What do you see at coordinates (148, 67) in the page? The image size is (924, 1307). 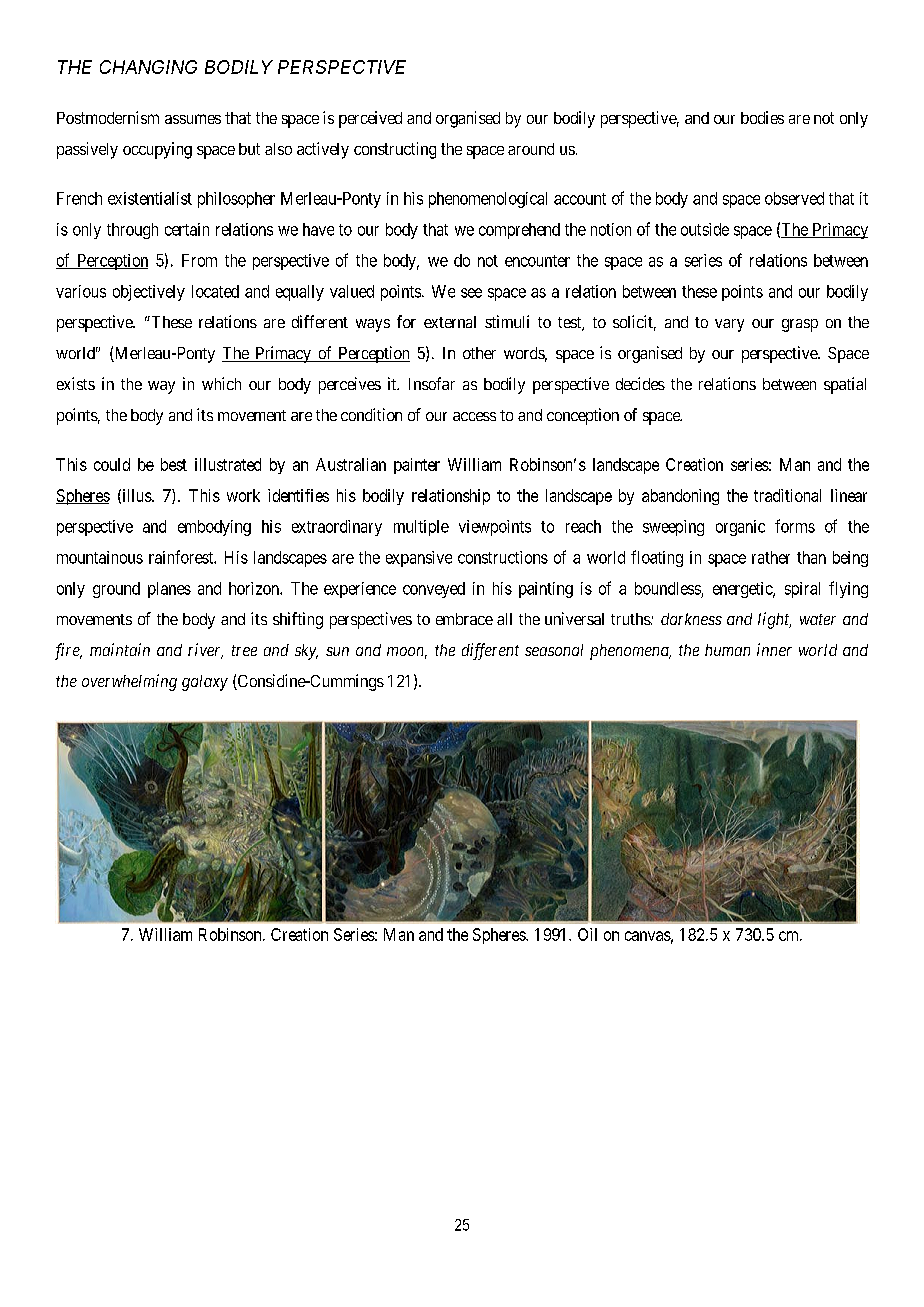 I see `CHANGING` at bounding box center [148, 67].
